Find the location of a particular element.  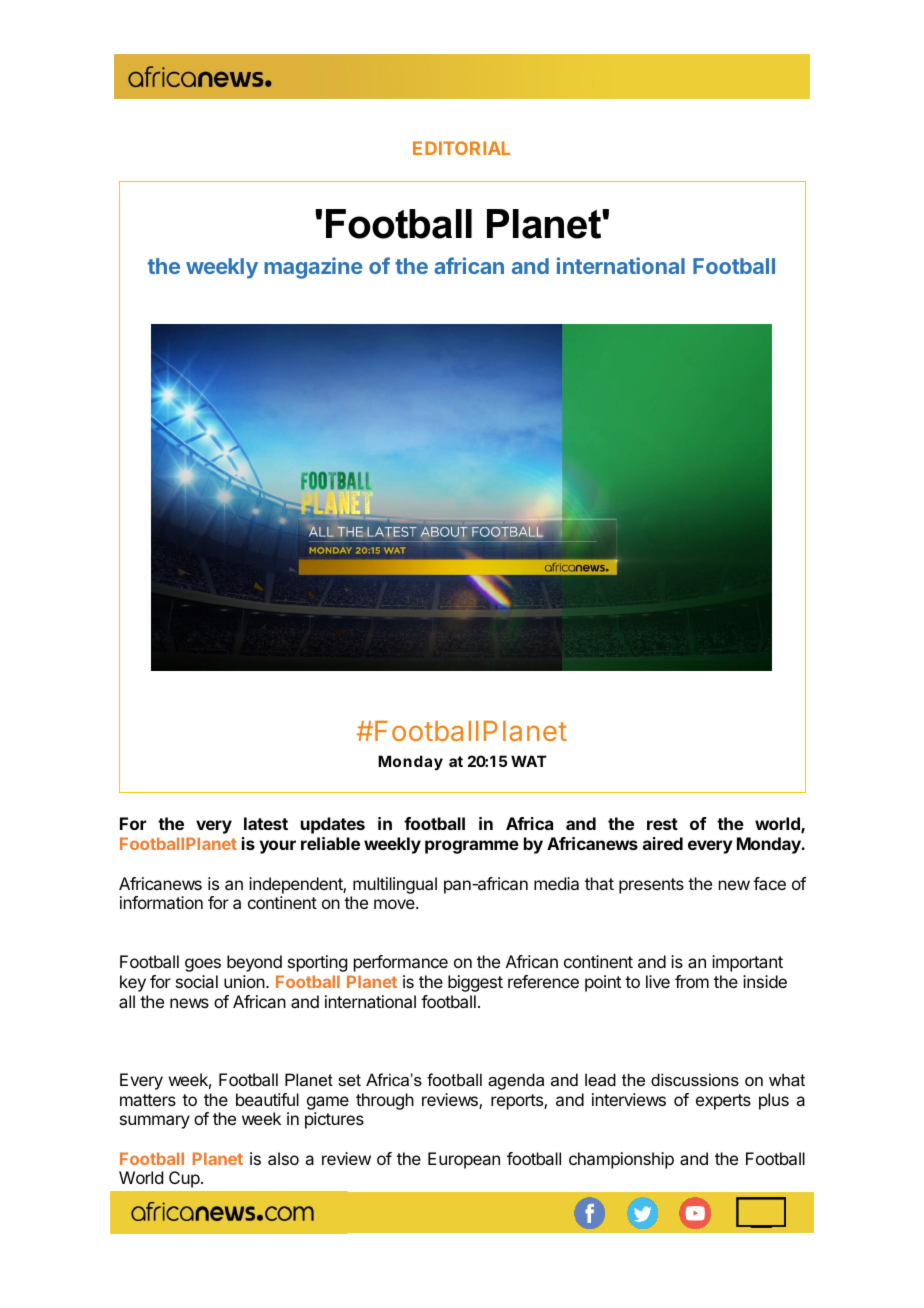

programme is located at coordinates (472, 847).
